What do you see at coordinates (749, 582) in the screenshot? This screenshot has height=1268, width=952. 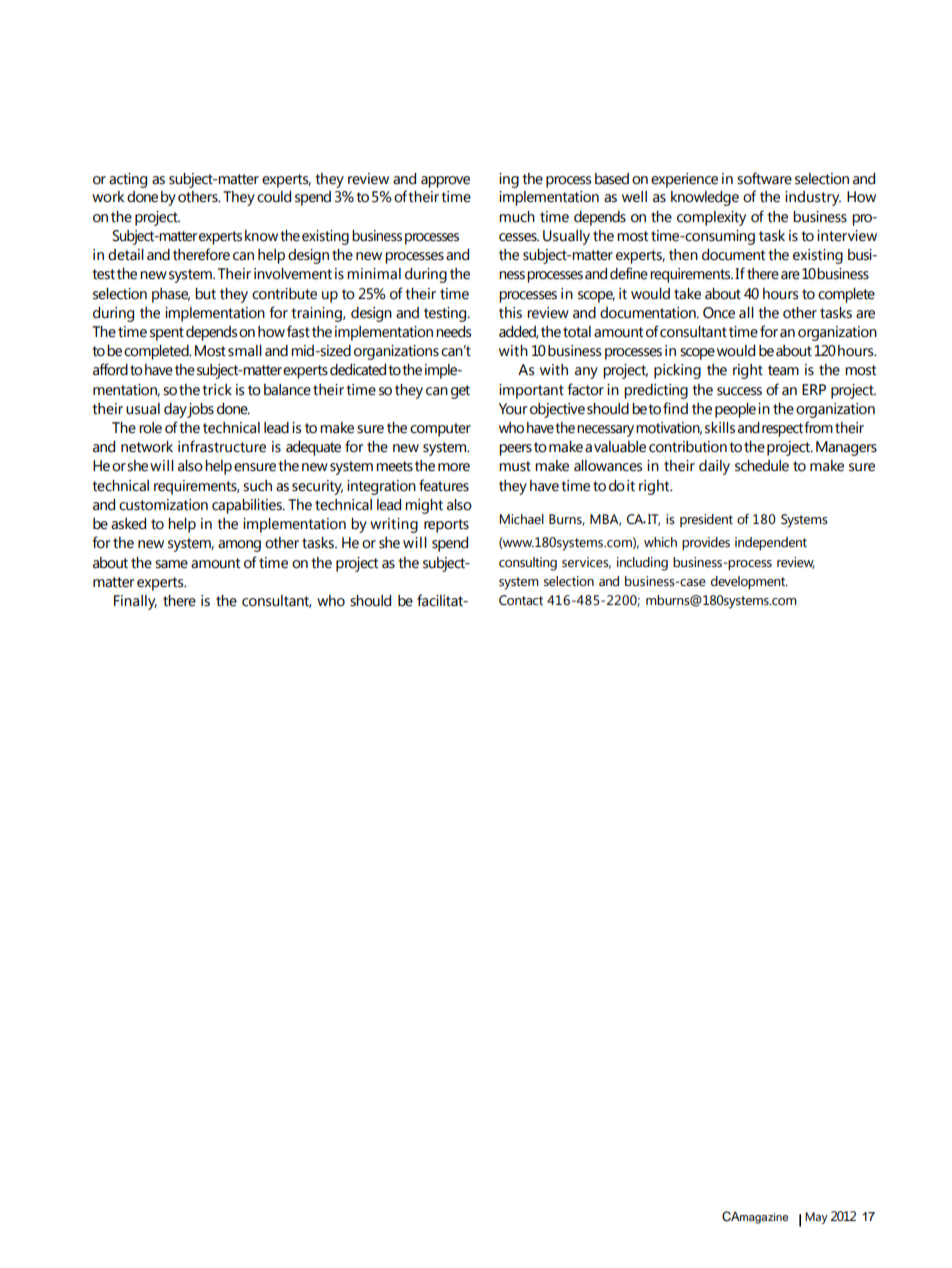 I see `development` at bounding box center [749, 582].
